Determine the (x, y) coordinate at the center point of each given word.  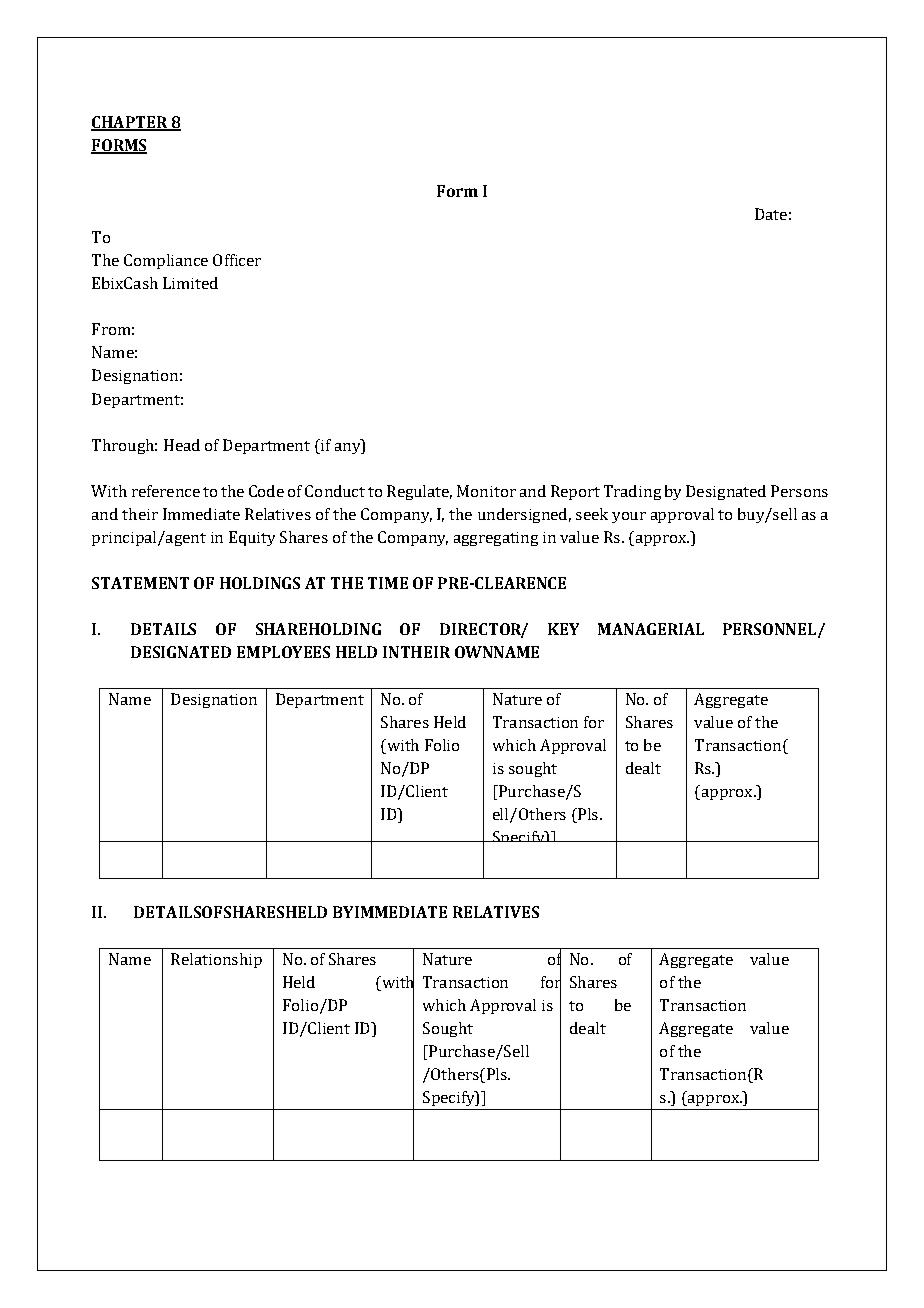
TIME (388, 583)
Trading (632, 492)
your (629, 517)
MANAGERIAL (651, 629)
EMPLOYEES (283, 652)
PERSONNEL (769, 629)
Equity (252, 538)
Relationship (216, 960)
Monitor (486, 491)
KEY (563, 629)
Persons (799, 491)
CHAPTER (130, 123)
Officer (237, 260)
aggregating (496, 539)
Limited (190, 283)
